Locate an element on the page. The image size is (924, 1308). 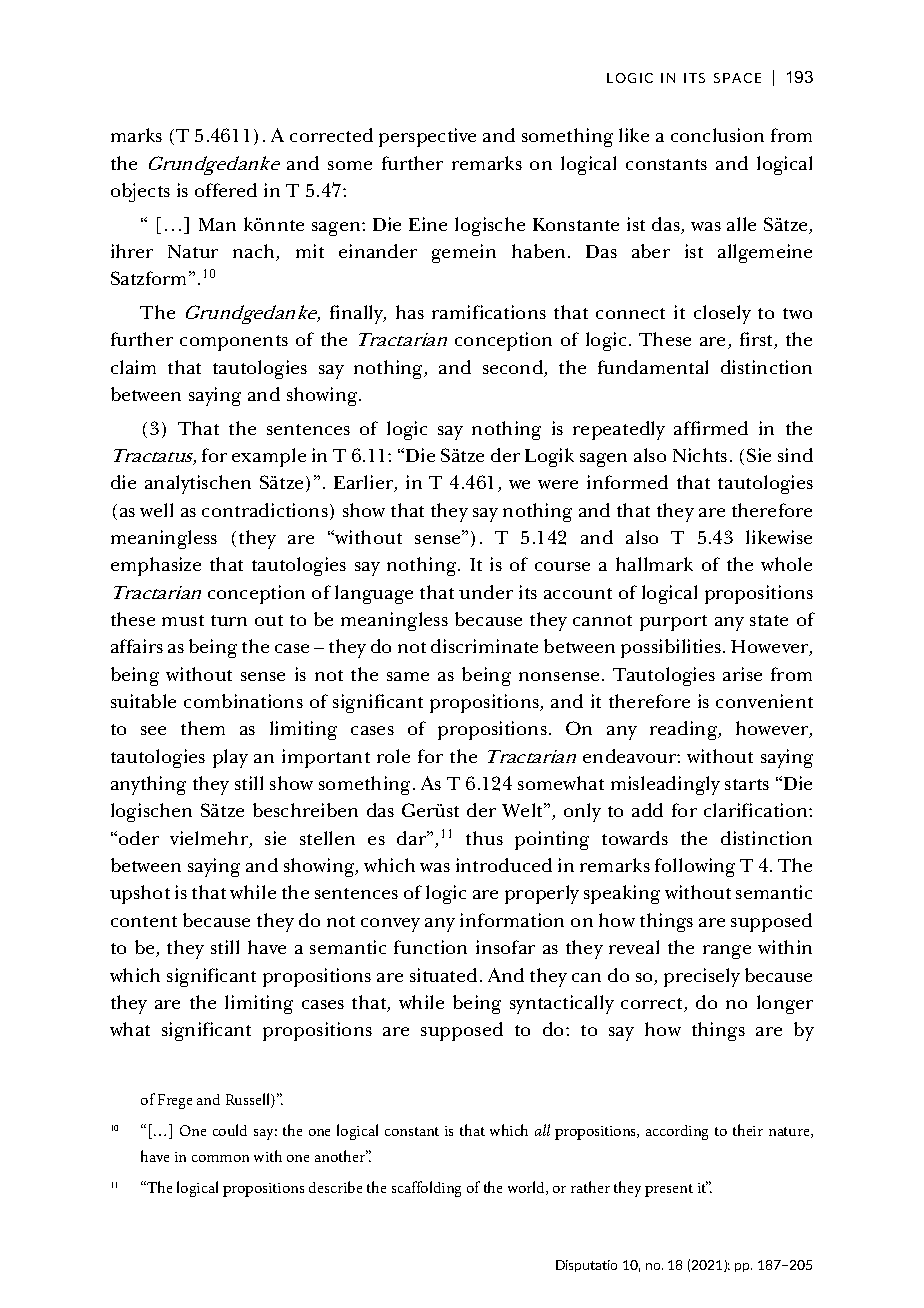
scaffolding is located at coordinates (426, 1189).
